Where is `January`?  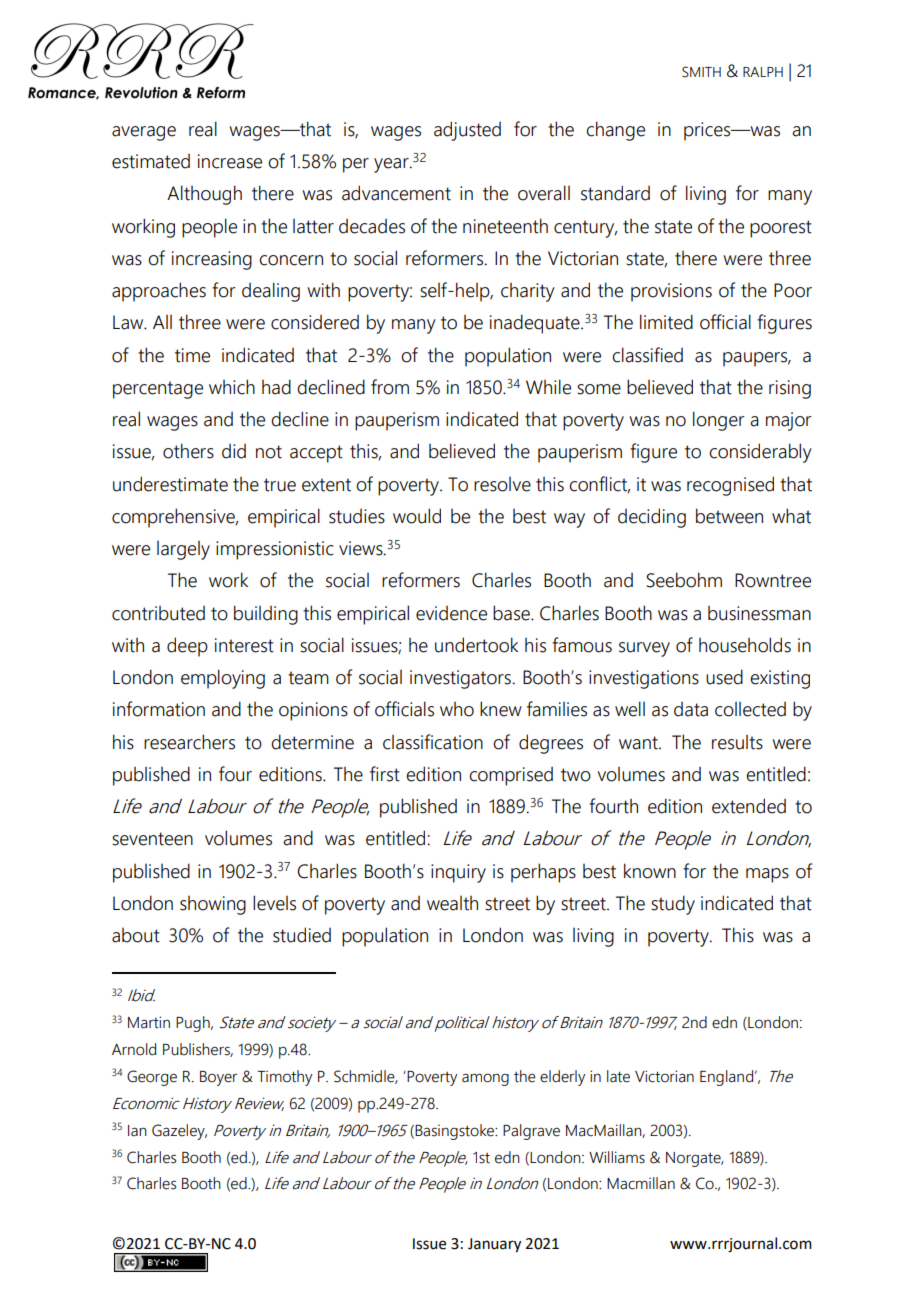 January is located at coordinates (494, 1245).
